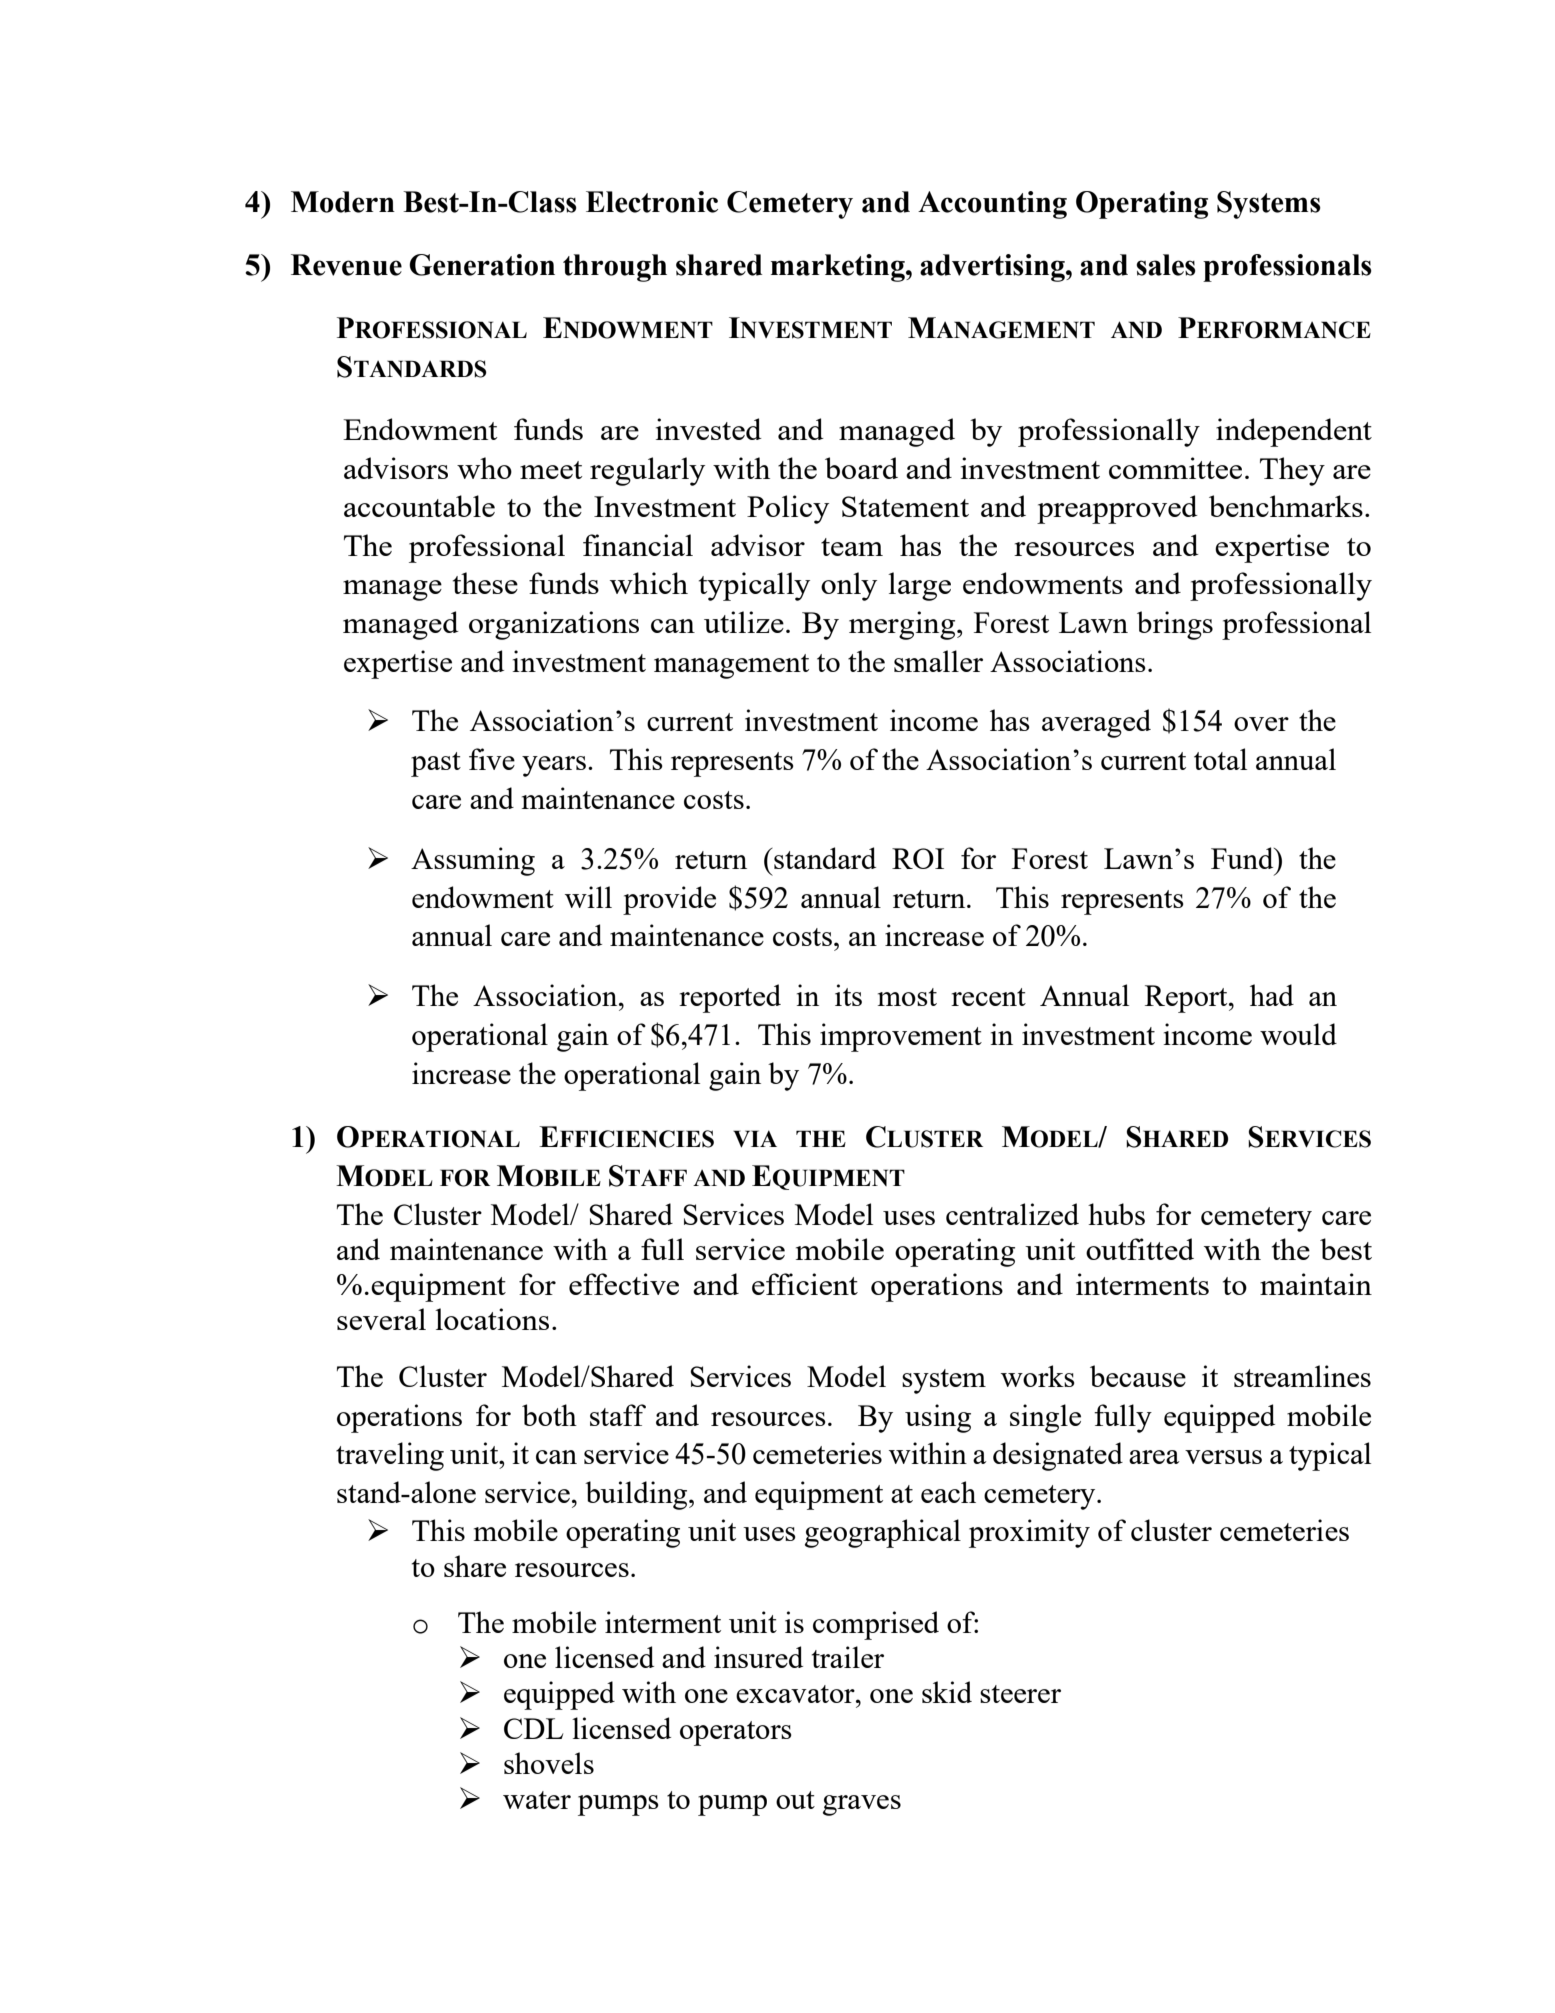  Describe the element at coordinates (473, 861) in the image. I see `Assuming` at that location.
